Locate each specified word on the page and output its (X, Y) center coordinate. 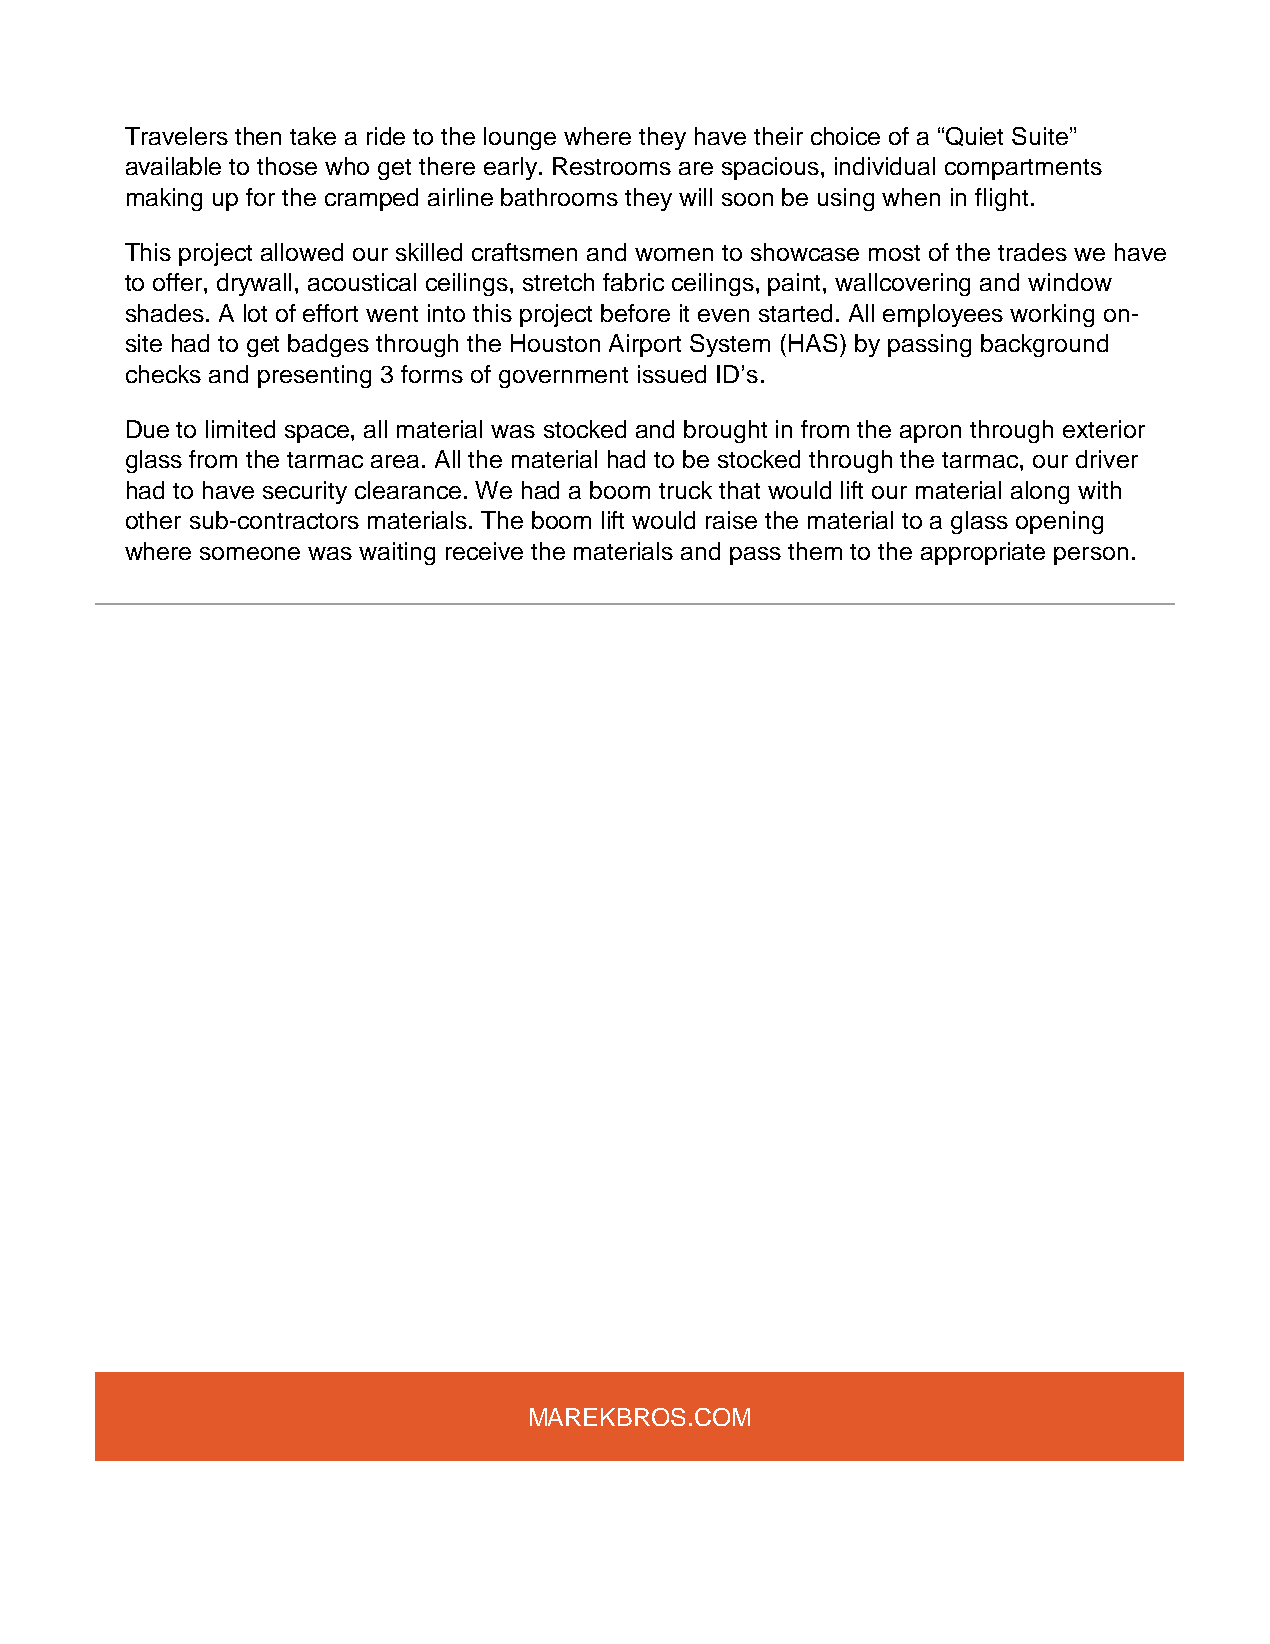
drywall (254, 284)
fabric (633, 282)
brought (725, 431)
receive (484, 551)
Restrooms (612, 166)
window (1070, 282)
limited (240, 429)
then (258, 136)
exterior (1104, 429)
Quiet (974, 136)
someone (250, 553)
